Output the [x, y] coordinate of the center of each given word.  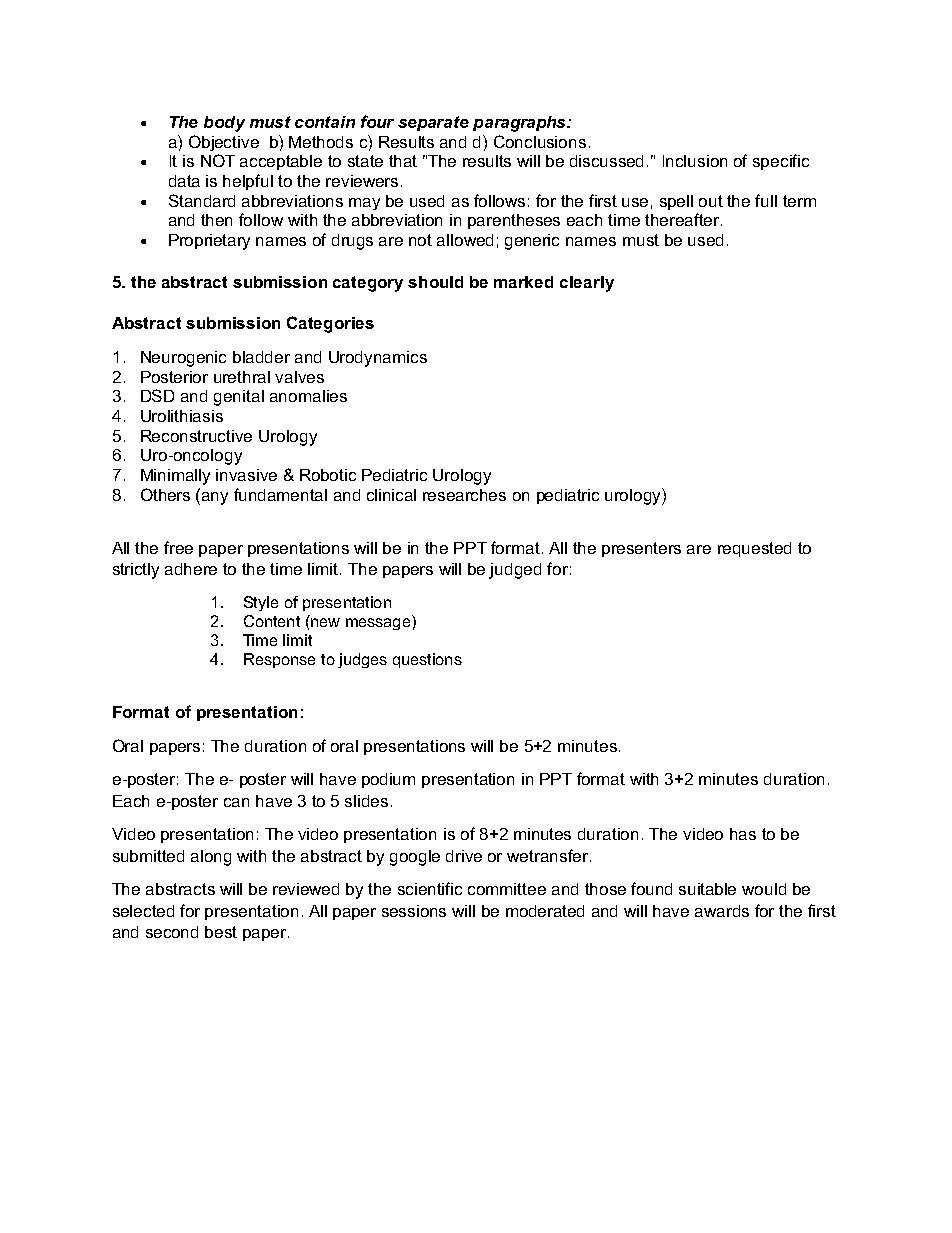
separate [433, 123]
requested [754, 549]
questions [427, 660]
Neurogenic [183, 359]
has [743, 834]
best [221, 932]
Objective [224, 143]
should [435, 282]
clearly [587, 284]
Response [279, 660]
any [215, 498]
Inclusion [695, 161]
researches [464, 495]
